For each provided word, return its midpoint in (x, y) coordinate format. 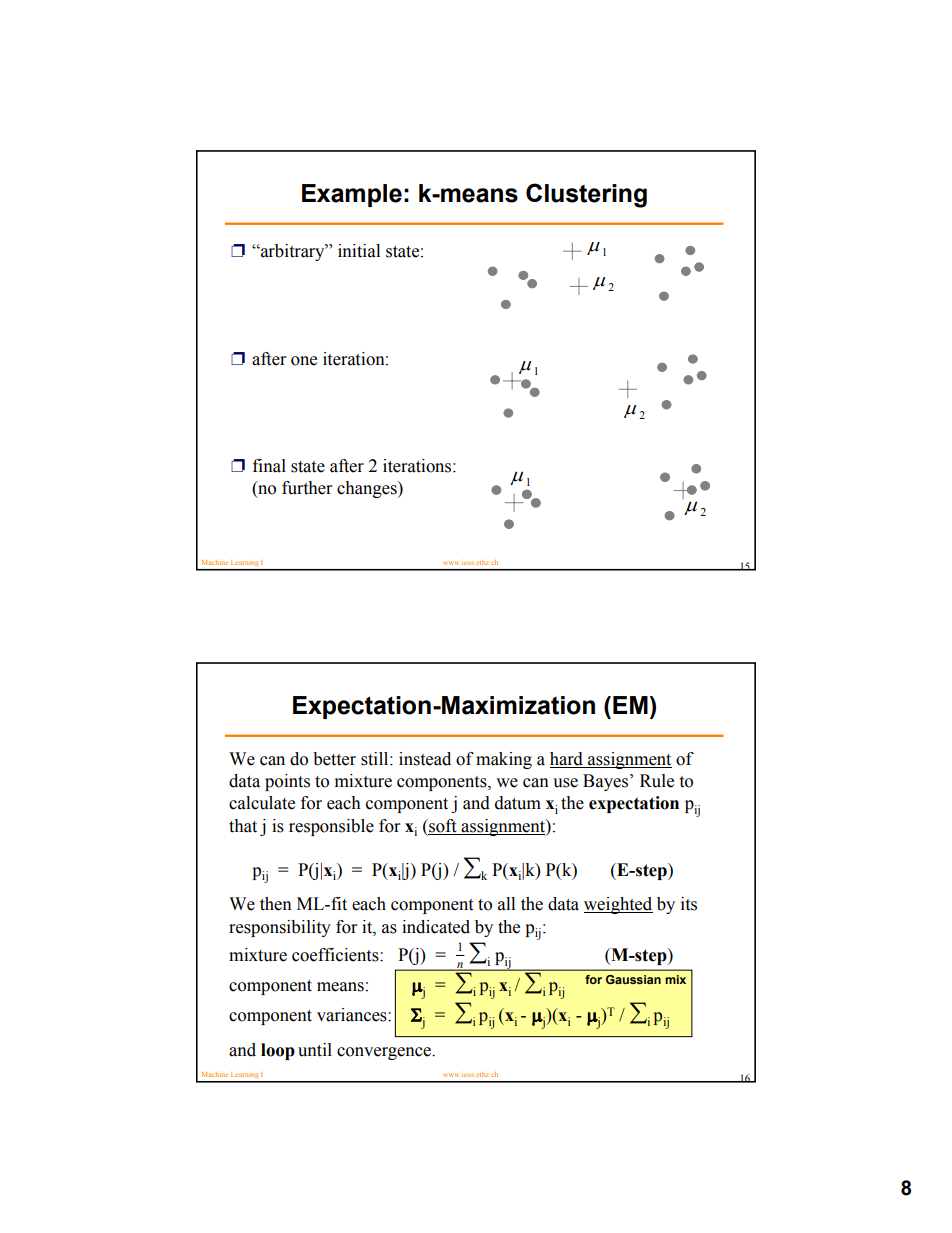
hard (566, 759)
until (315, 1050)
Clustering (586, 195)
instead (425, 759)
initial (359, 251)
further (307, 488)
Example (352, 195)
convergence (385, 1053)
